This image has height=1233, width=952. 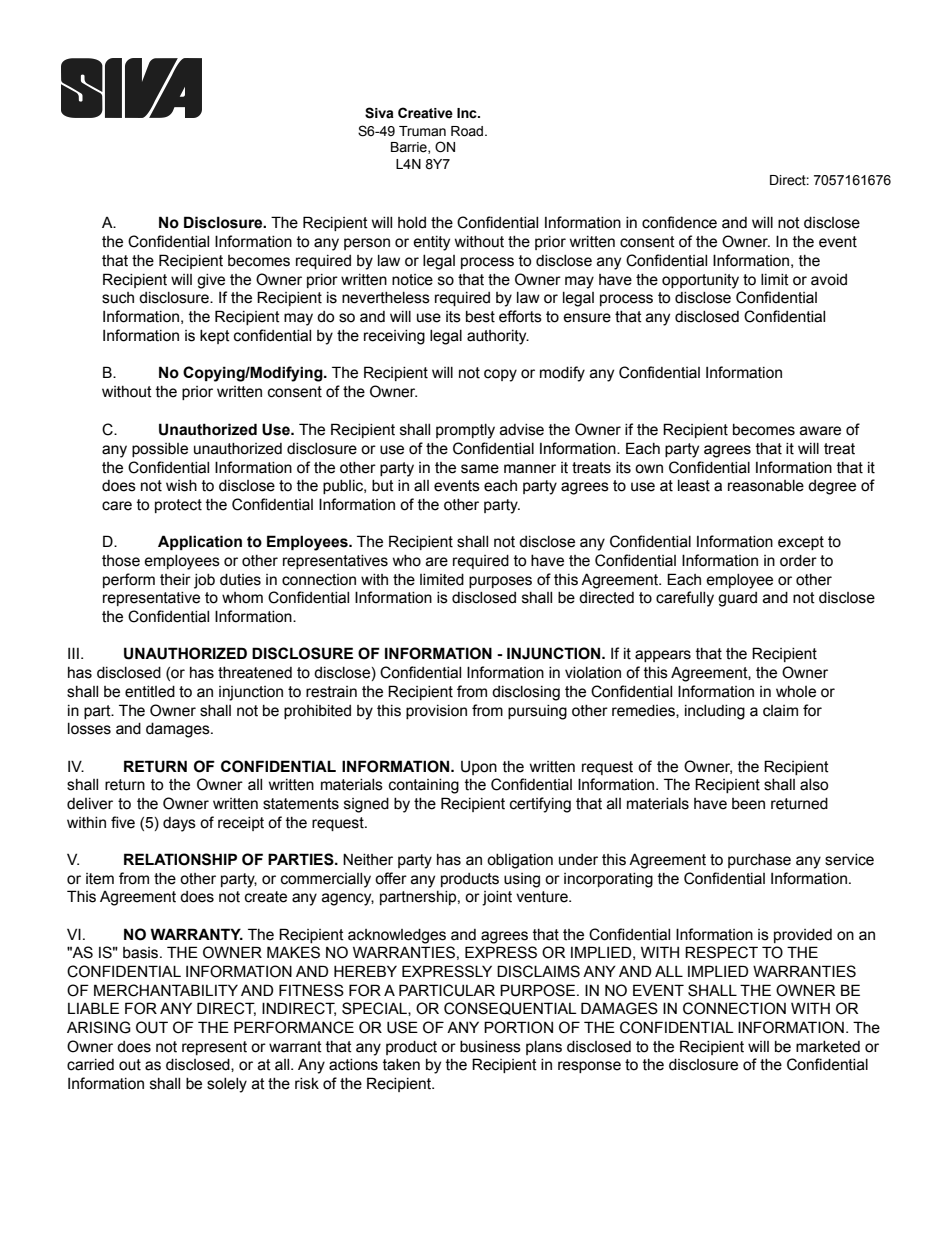 I want to click on Siva, so click(x=379, y=113).
